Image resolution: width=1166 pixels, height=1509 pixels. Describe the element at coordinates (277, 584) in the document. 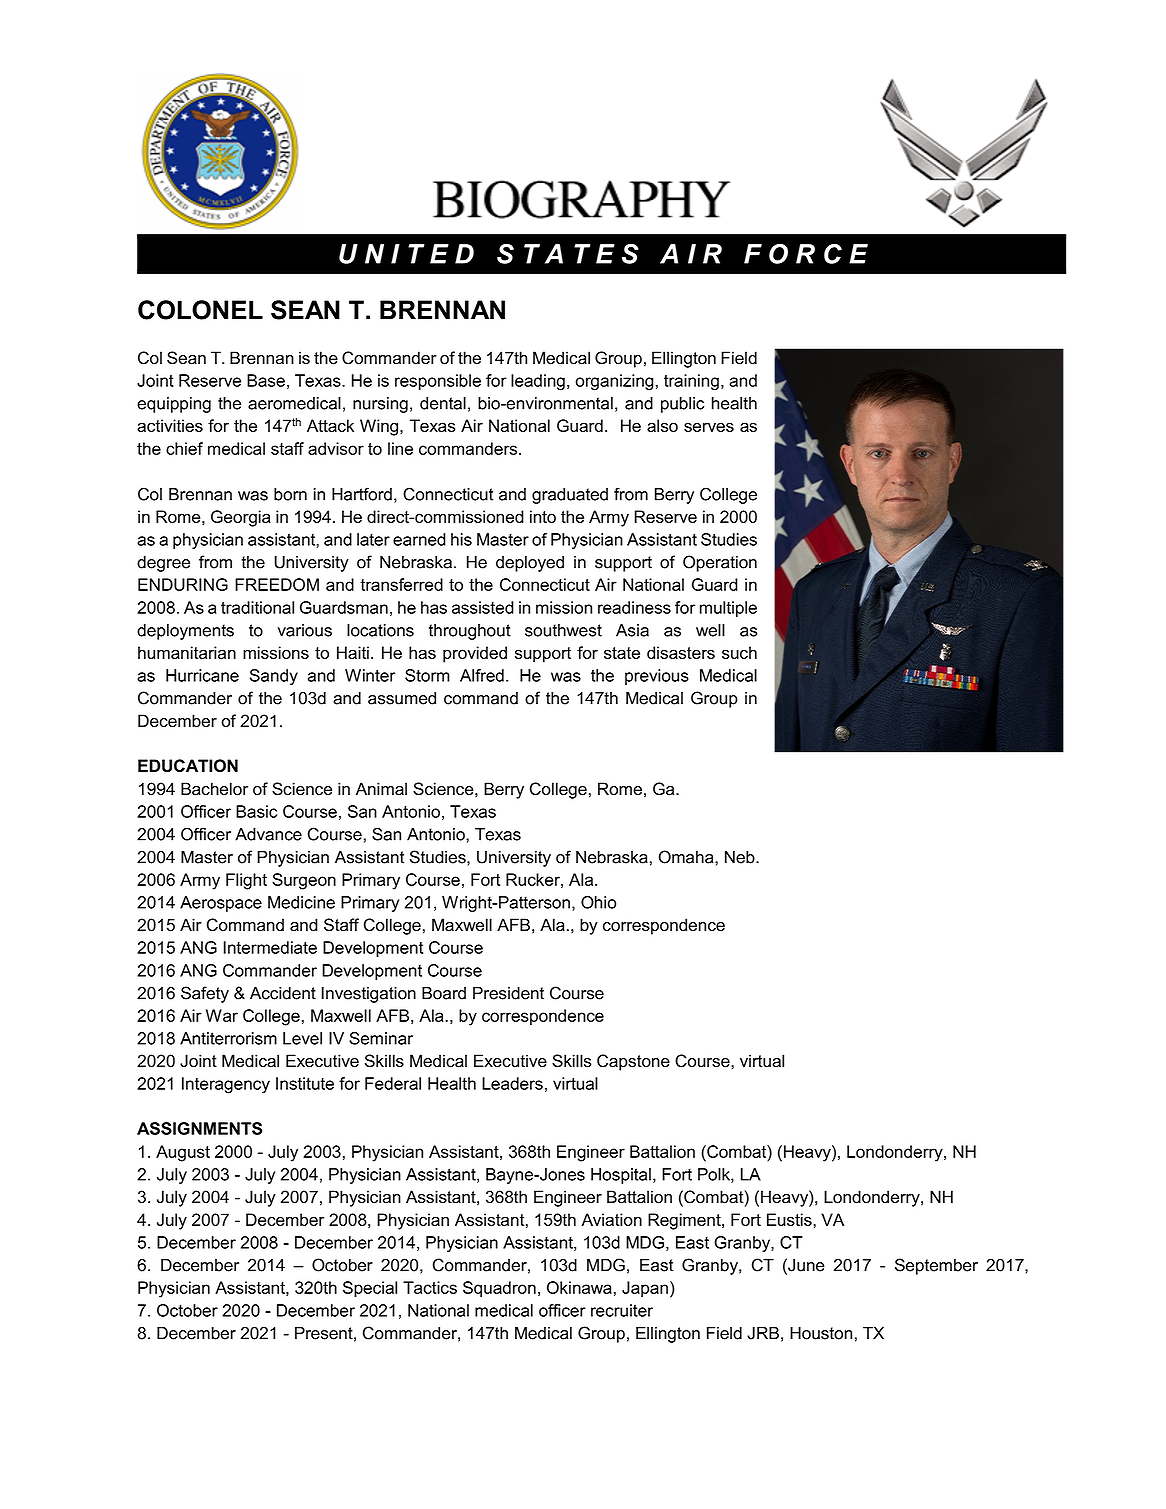

I see `FREEDOM` at that location.
